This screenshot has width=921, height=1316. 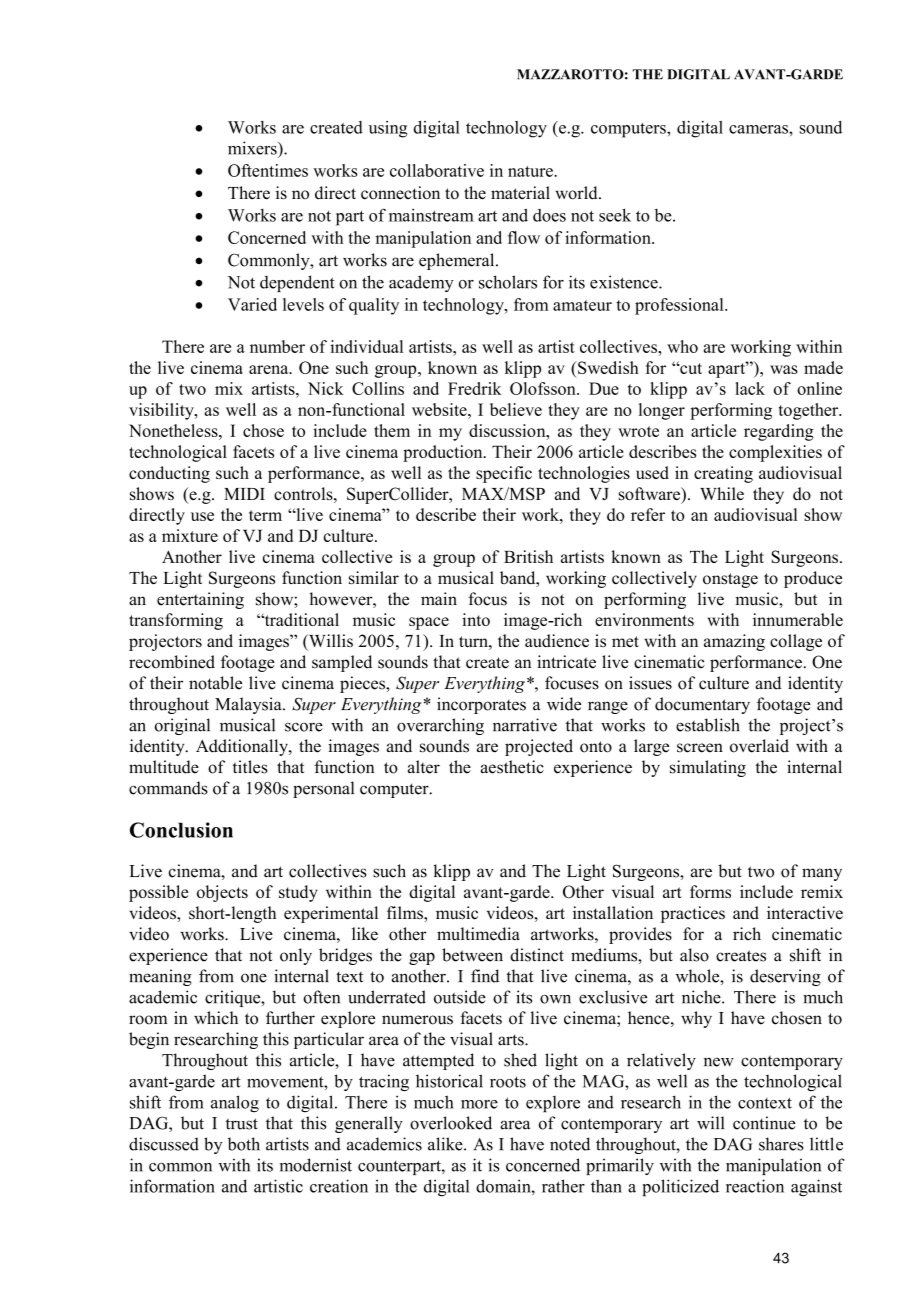 What do you see at coordinates (755, 1186) in the screenshot?
I see `reaction` at bounding box center [755, 1186].
